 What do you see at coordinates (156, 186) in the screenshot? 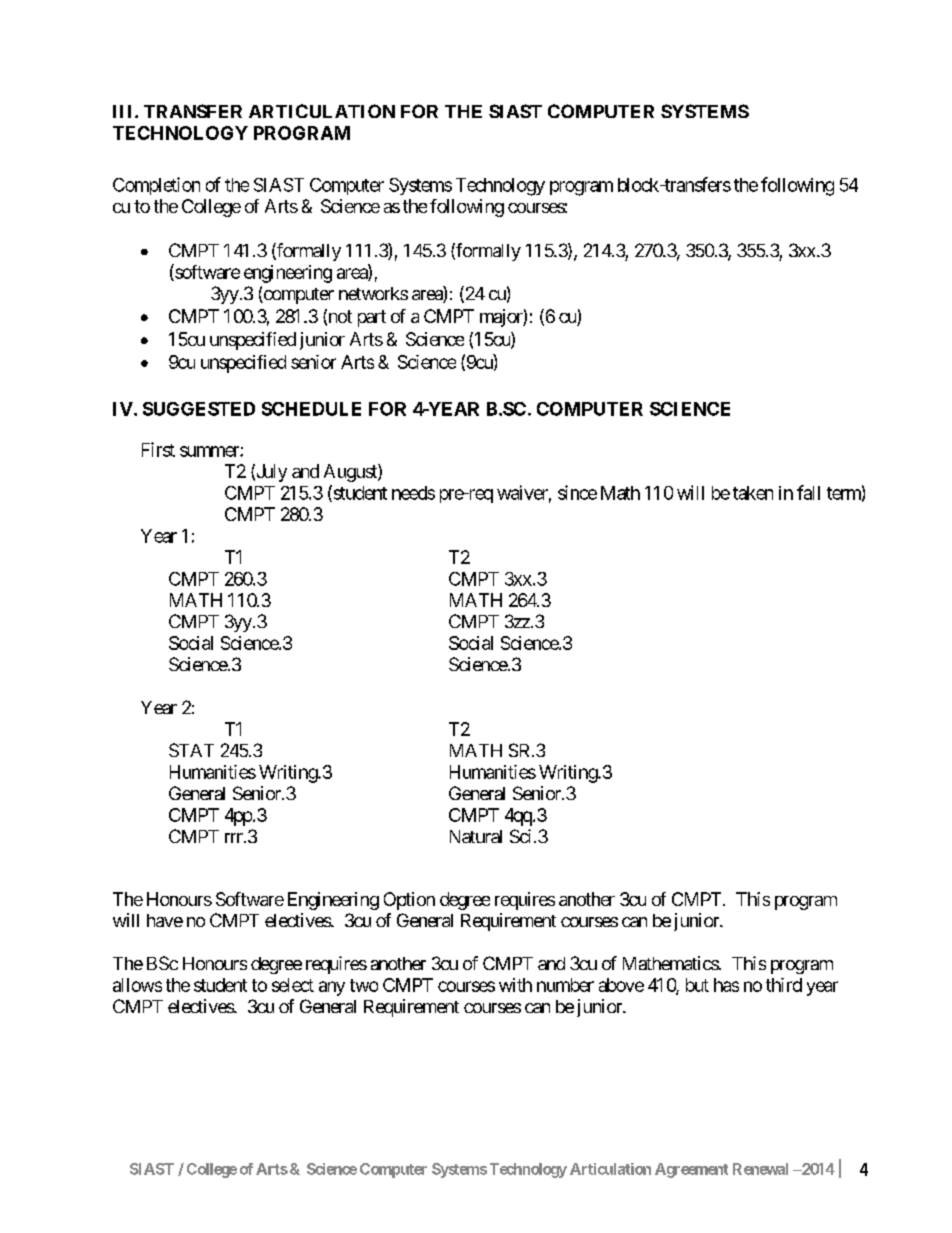
I see `Completion` at bounding box center [156, 186].
